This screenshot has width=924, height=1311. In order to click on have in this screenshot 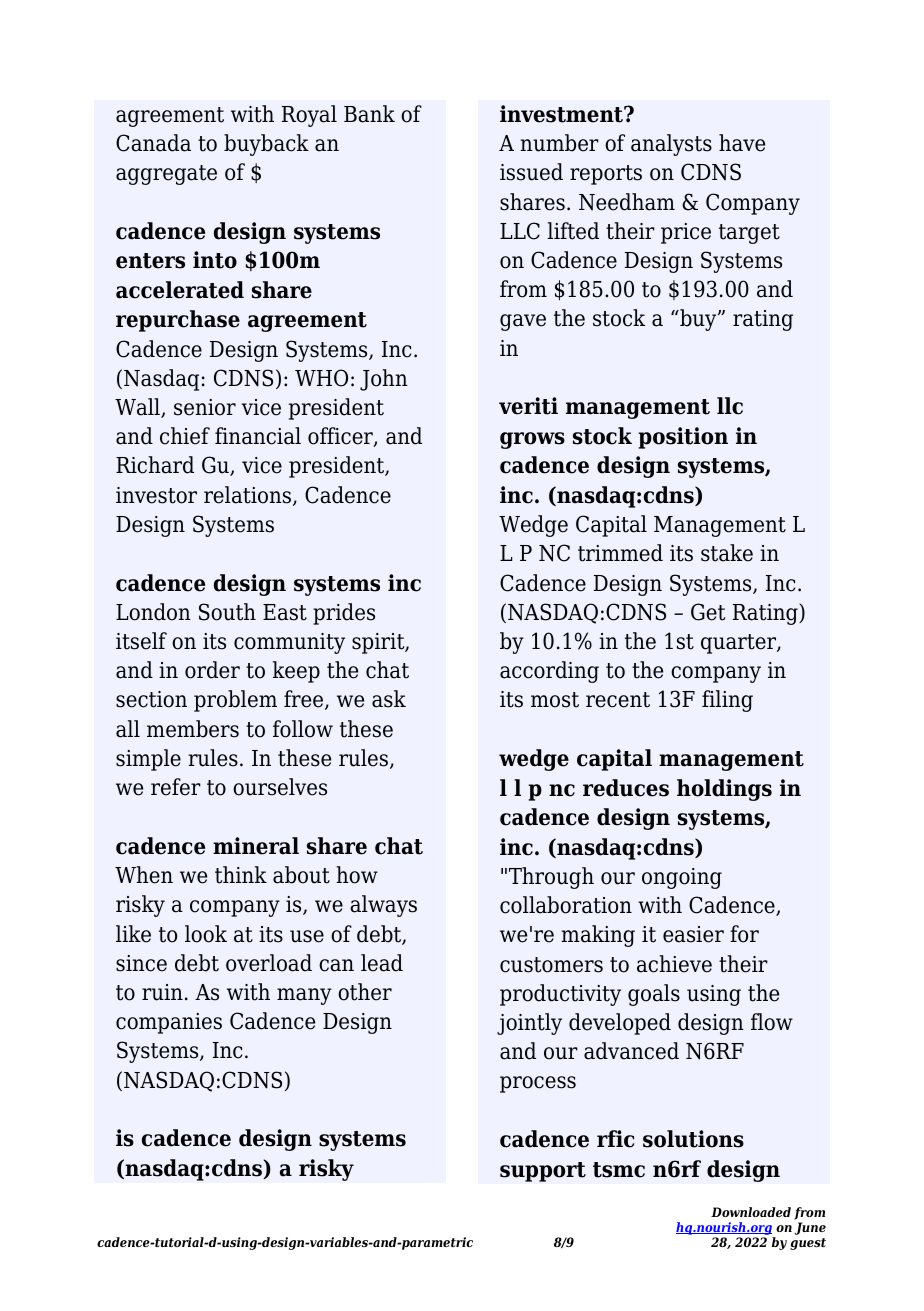, I will do `click(742, 143)`.
